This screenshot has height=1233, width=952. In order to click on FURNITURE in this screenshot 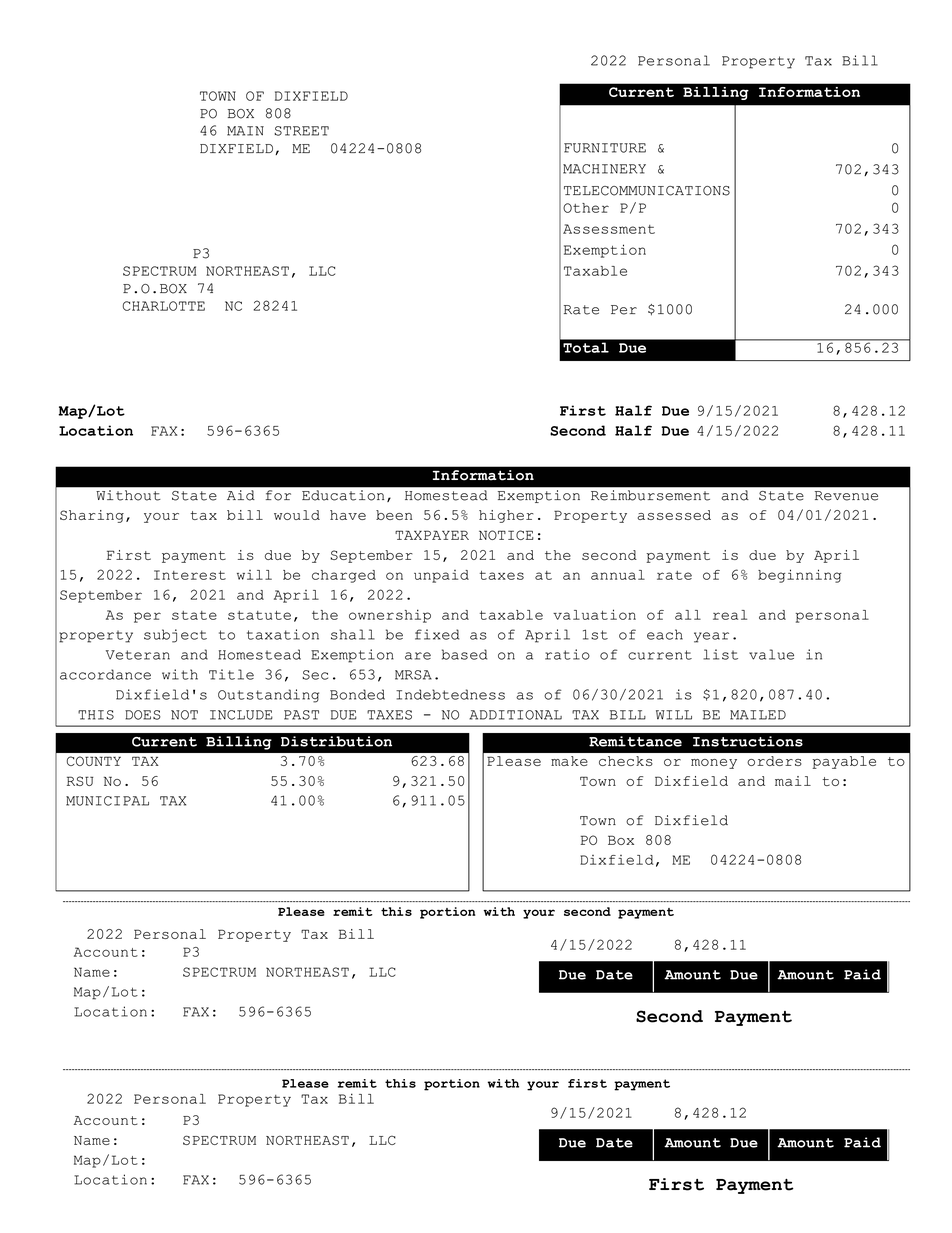, I will do `click(605, 148)`.
